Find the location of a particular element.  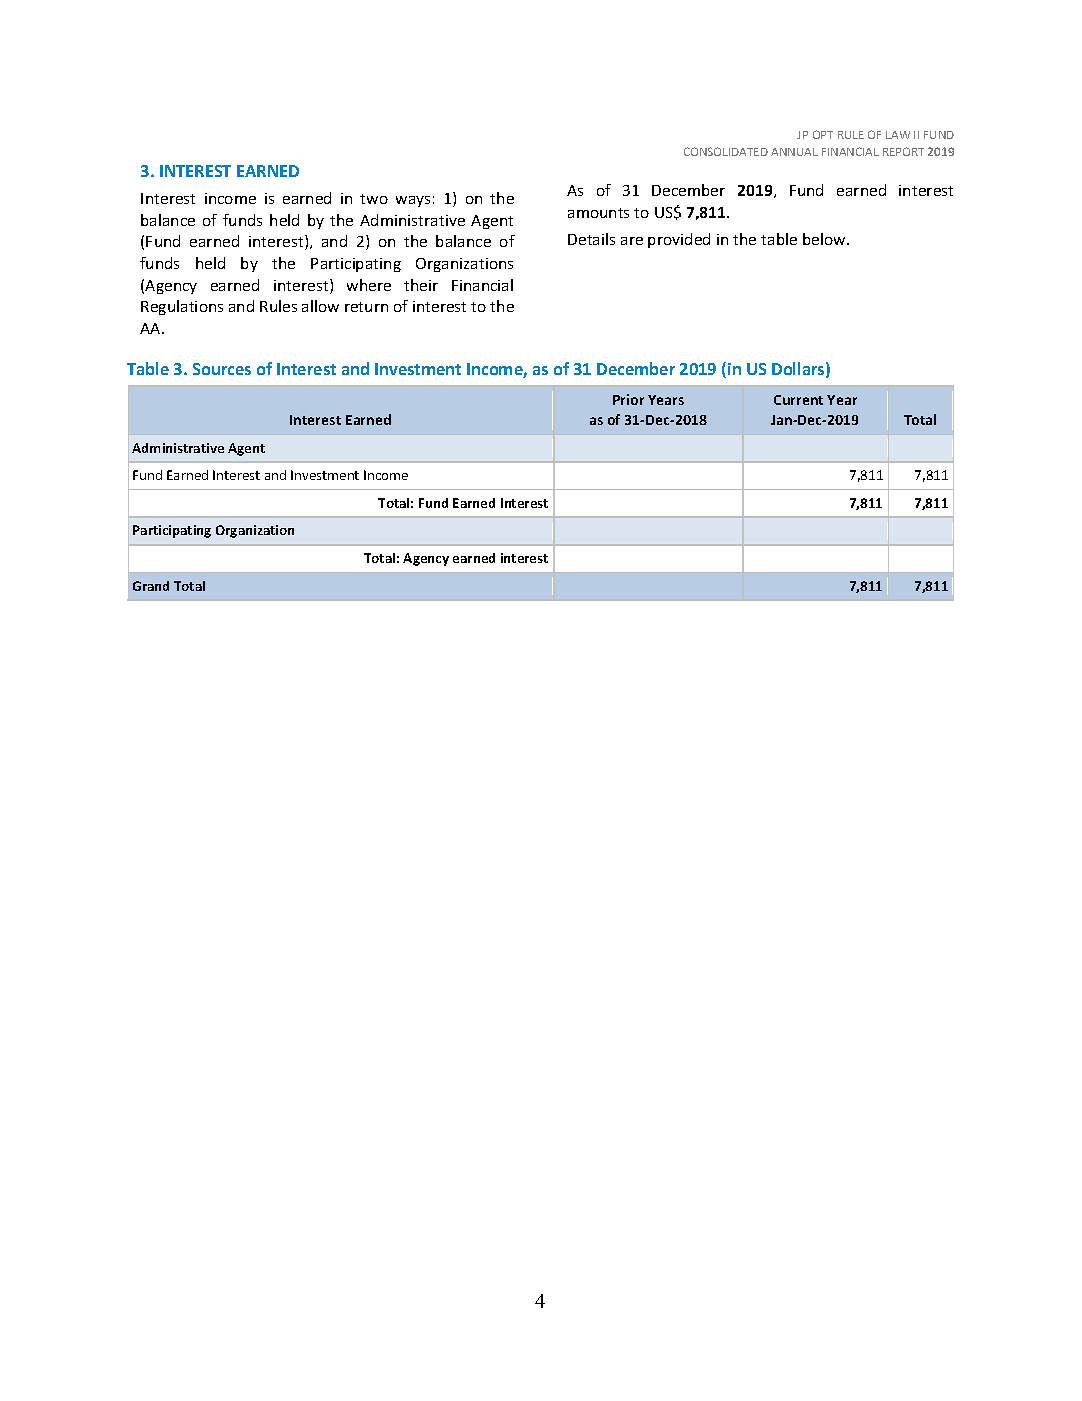

Details is located at coordinates (591, 239).
